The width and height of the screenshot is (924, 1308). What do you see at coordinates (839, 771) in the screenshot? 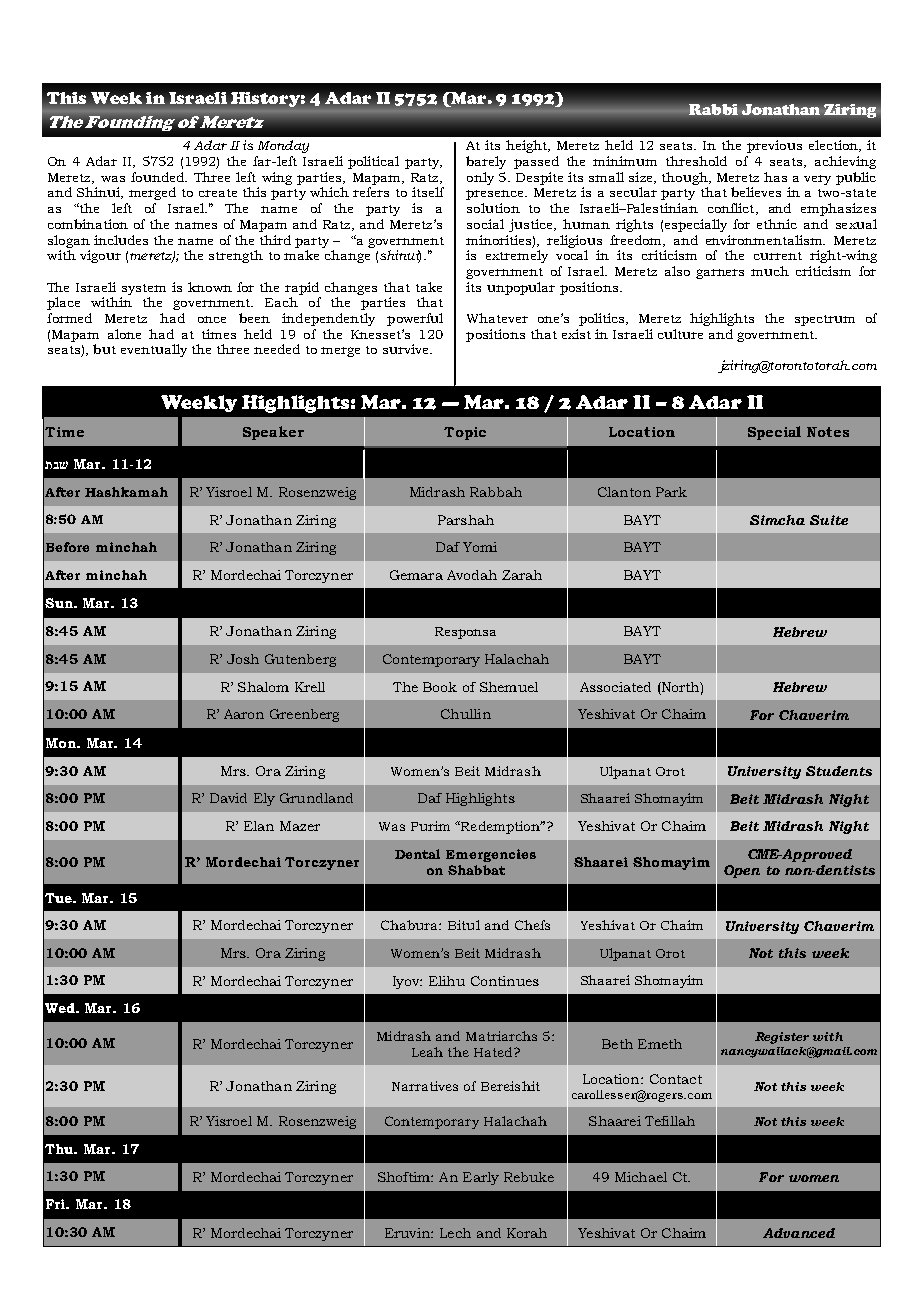
I see `Students` at bounding box center [839, 771].
